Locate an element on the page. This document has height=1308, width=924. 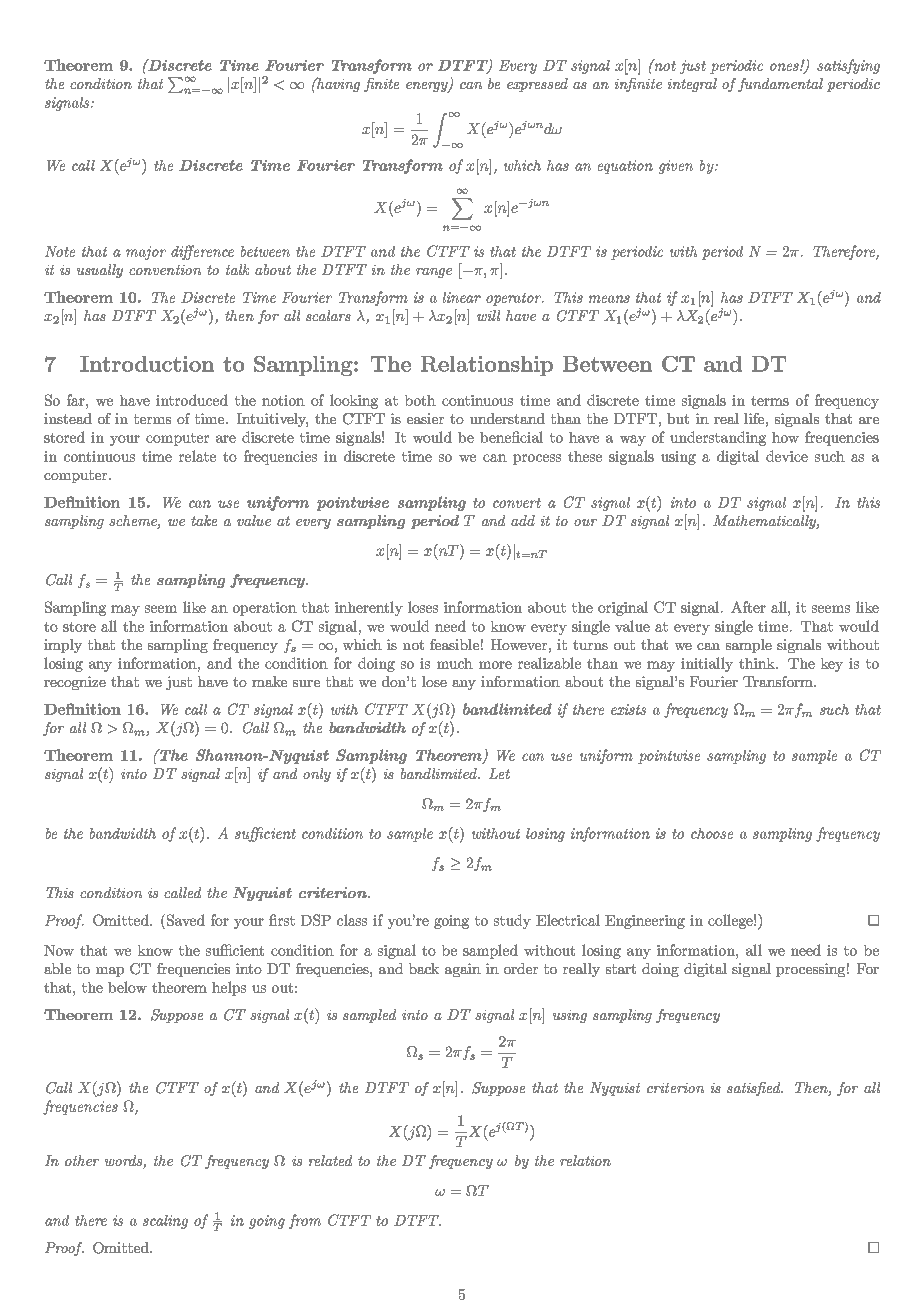
choose is located at coordinates (712, 833).
